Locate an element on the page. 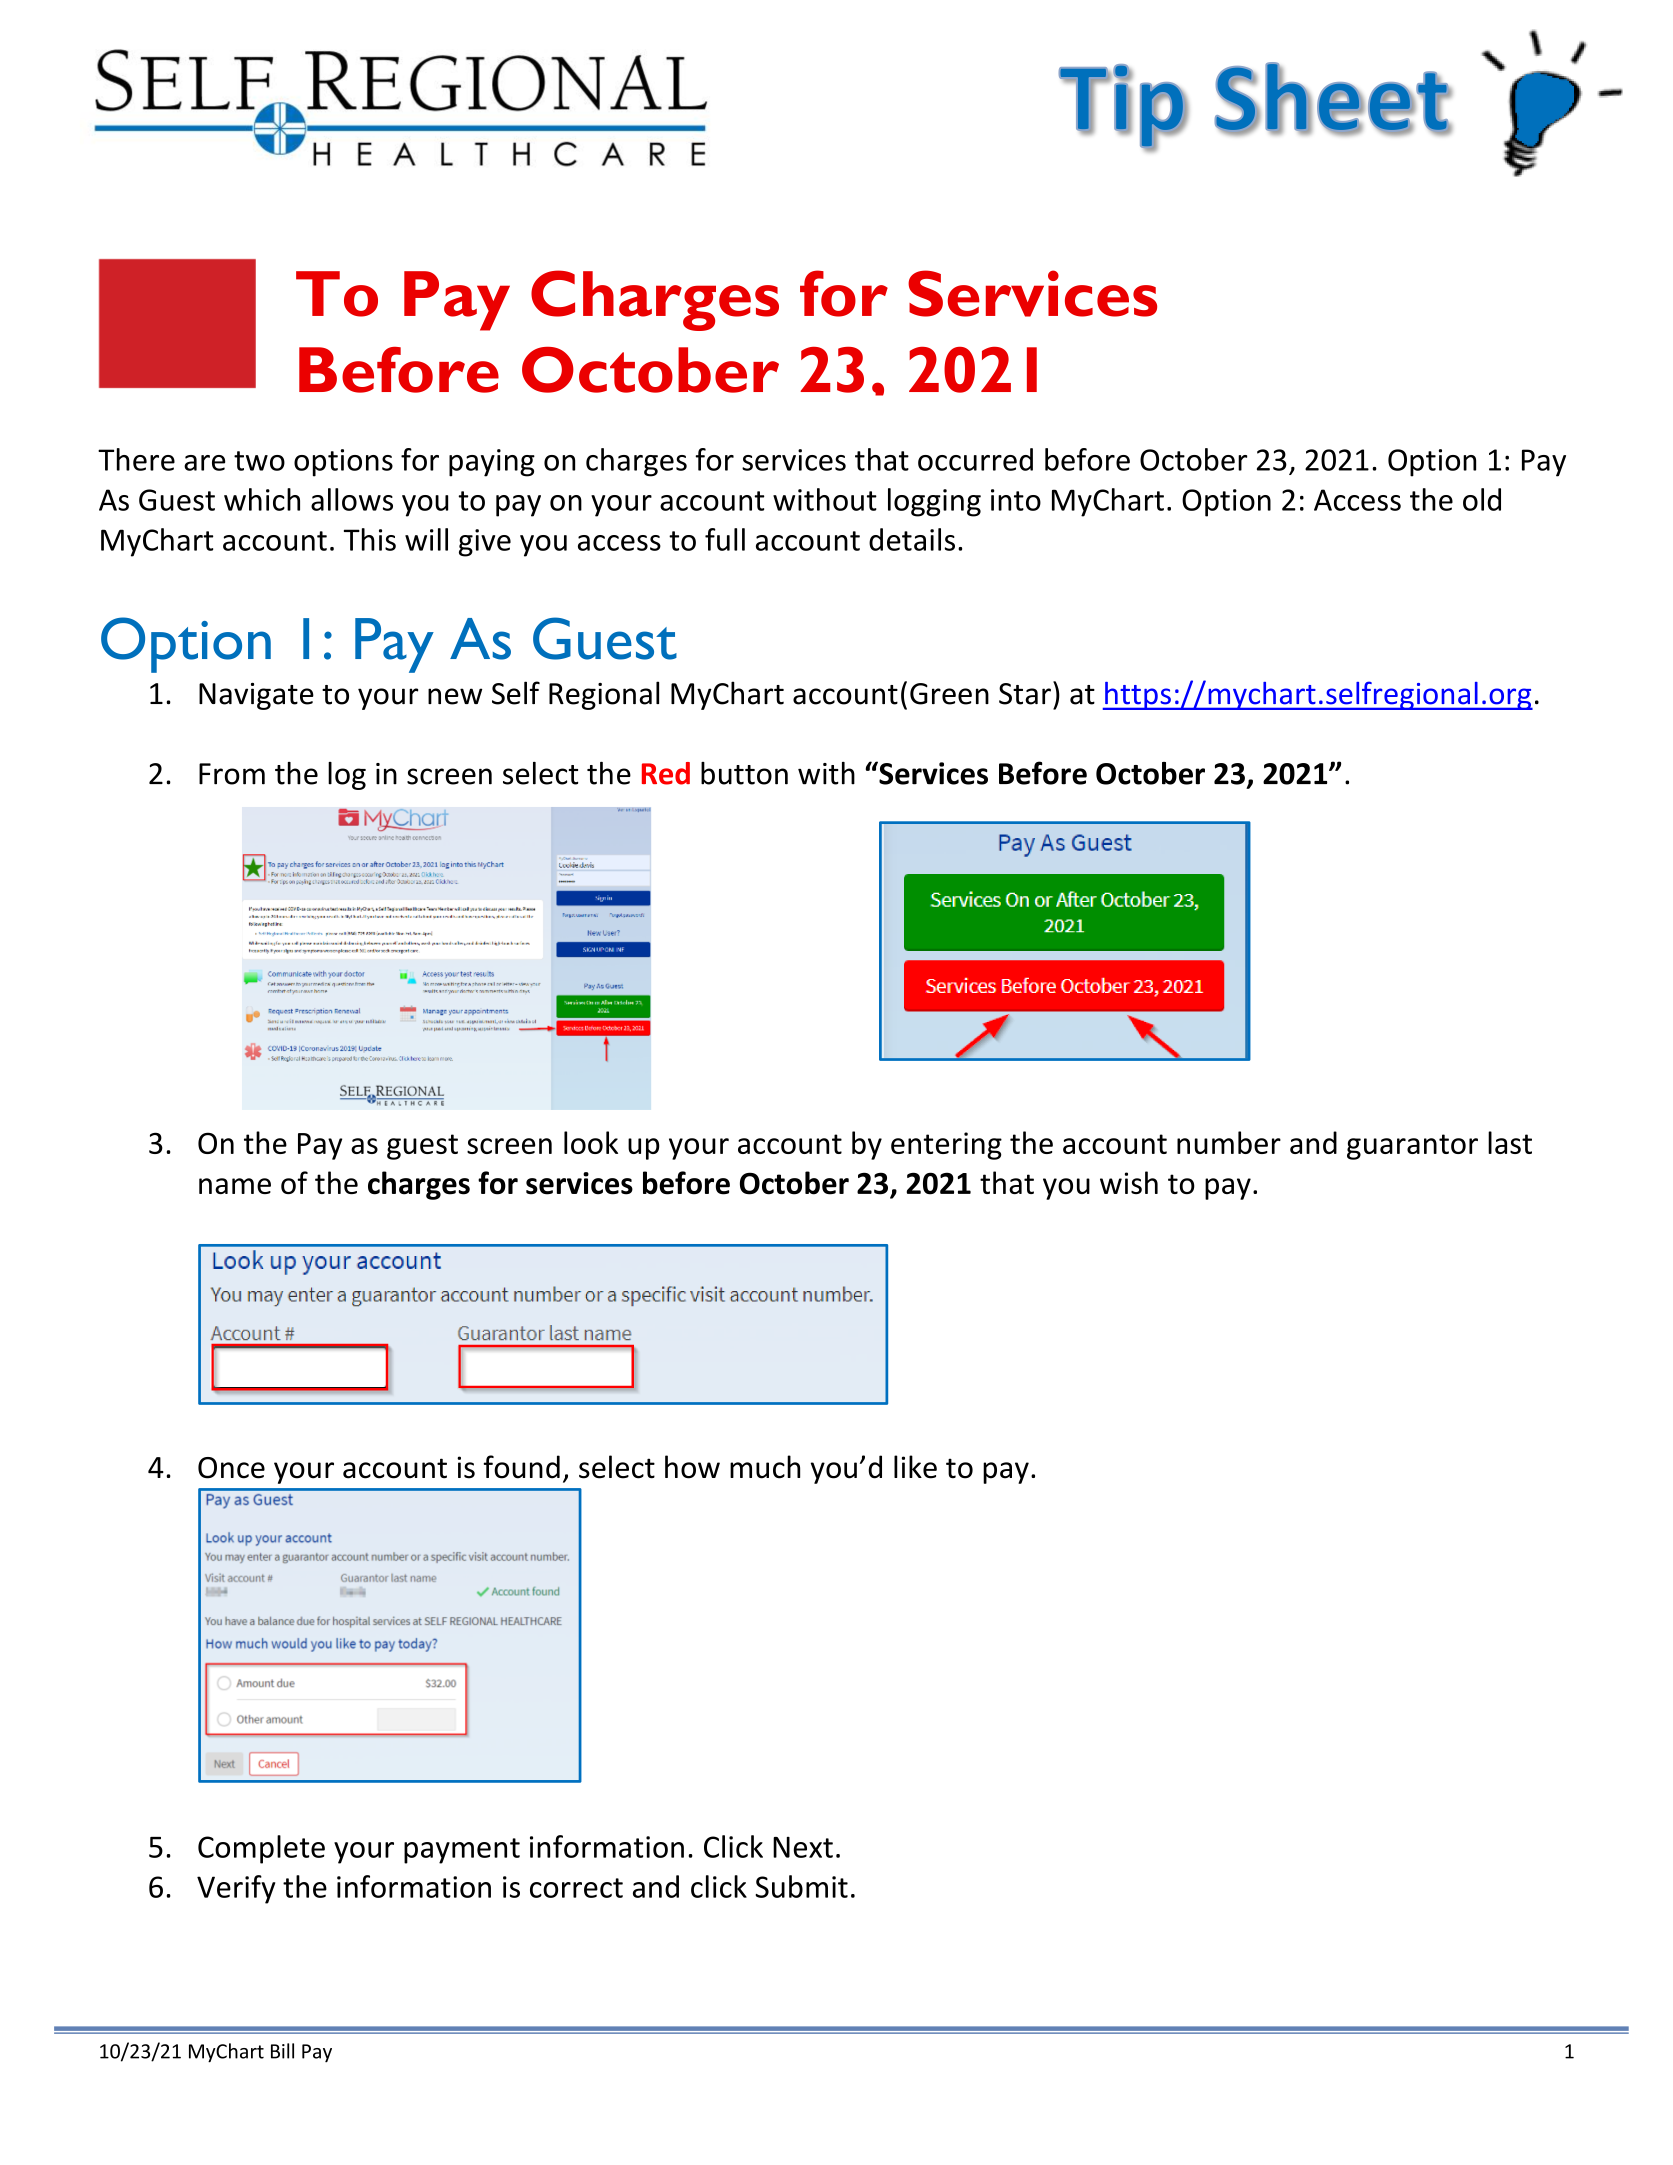 The image size is (1673, 2165). which is located at coordinates (262, 499).
